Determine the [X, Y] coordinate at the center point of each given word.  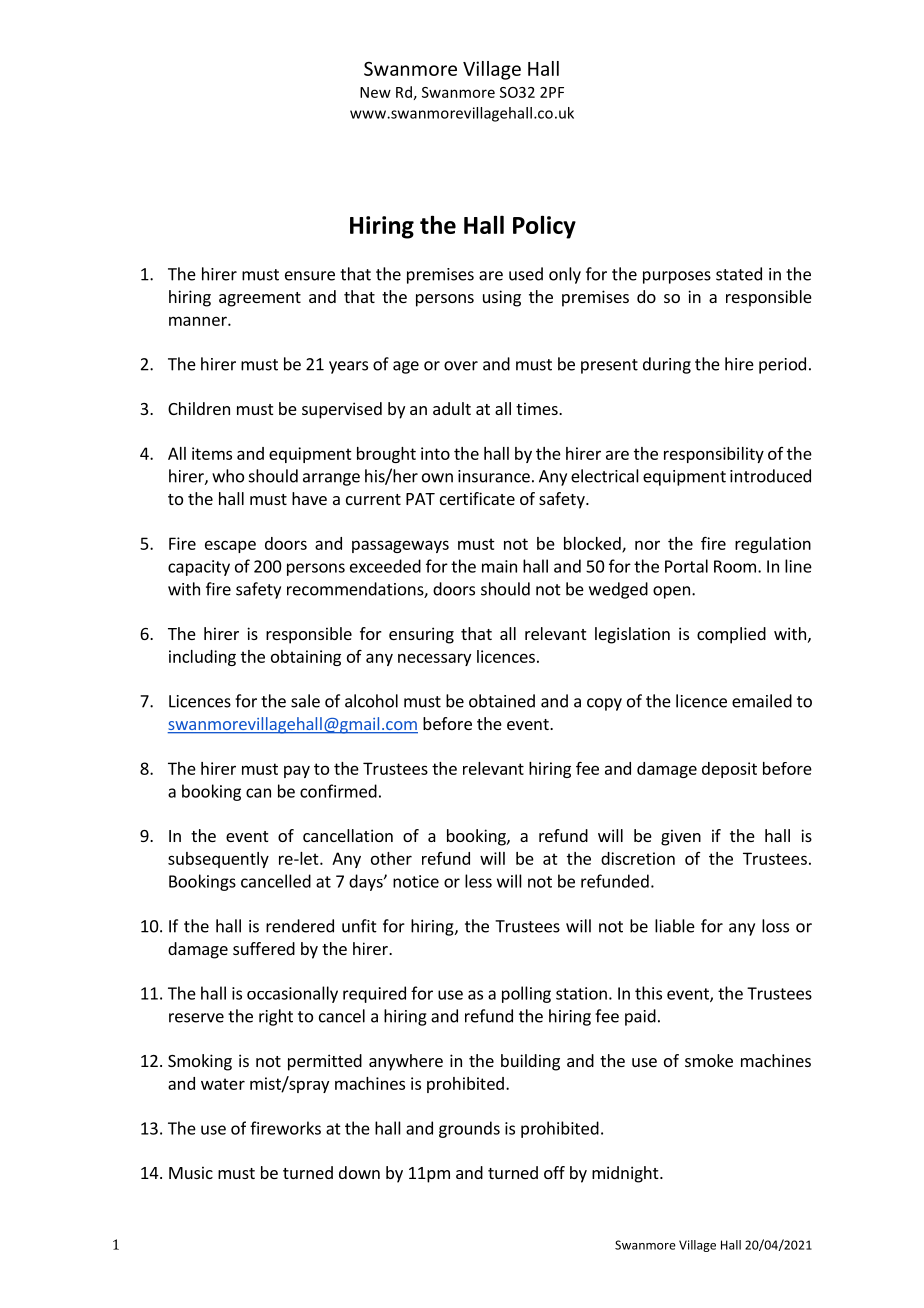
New [375, 92]
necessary [434, 659]
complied [731, 635]
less [478, 881]
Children [199, 408]
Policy [544, 227]
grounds [469, 1129]
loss [775, 926]
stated [739, 274]
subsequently [218, 860]
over [461, 366]
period [782, 365]
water [223, 1084]
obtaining [306, 658]
